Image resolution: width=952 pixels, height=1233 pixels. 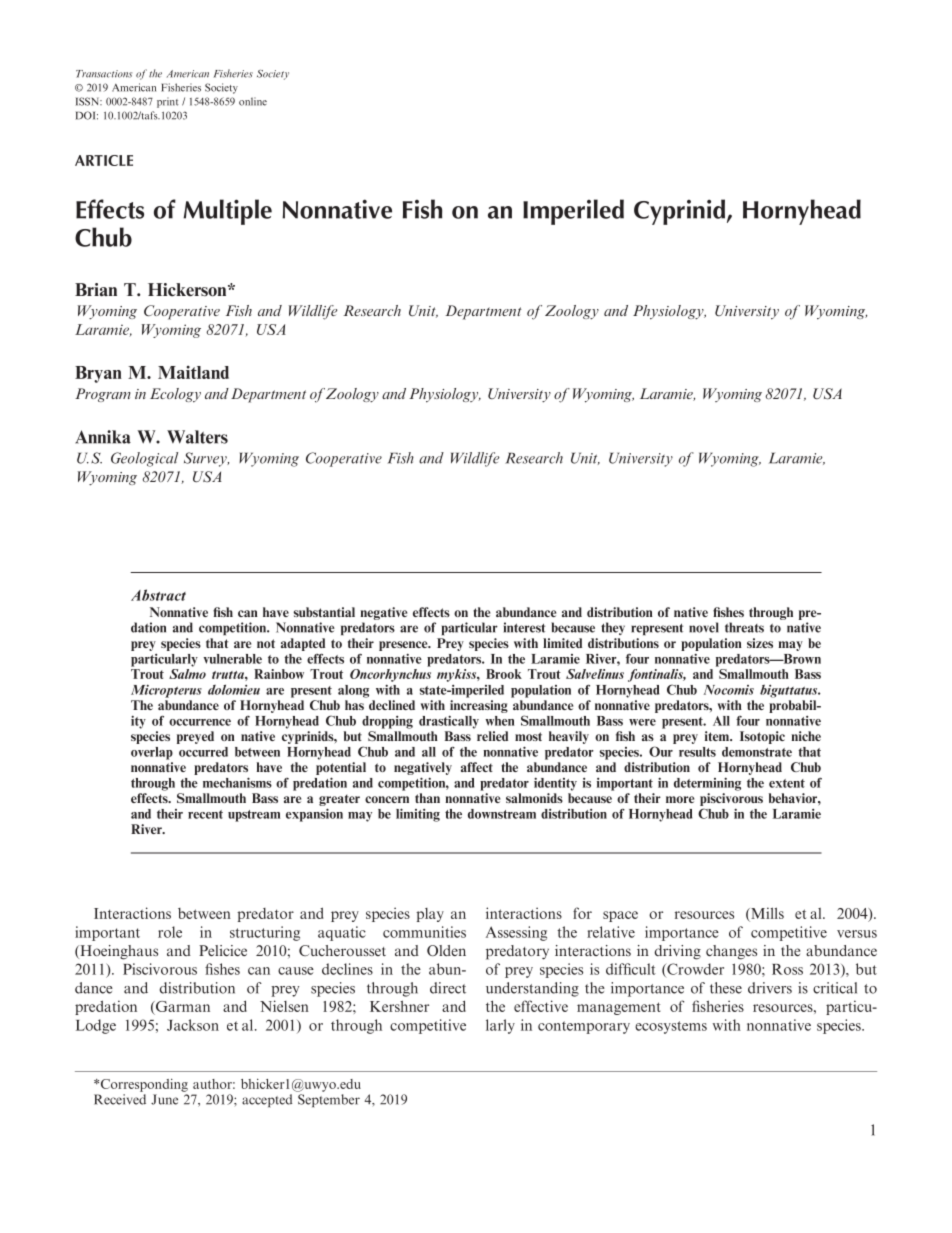 I want to click on occurred, so click(x=203, y=752).
